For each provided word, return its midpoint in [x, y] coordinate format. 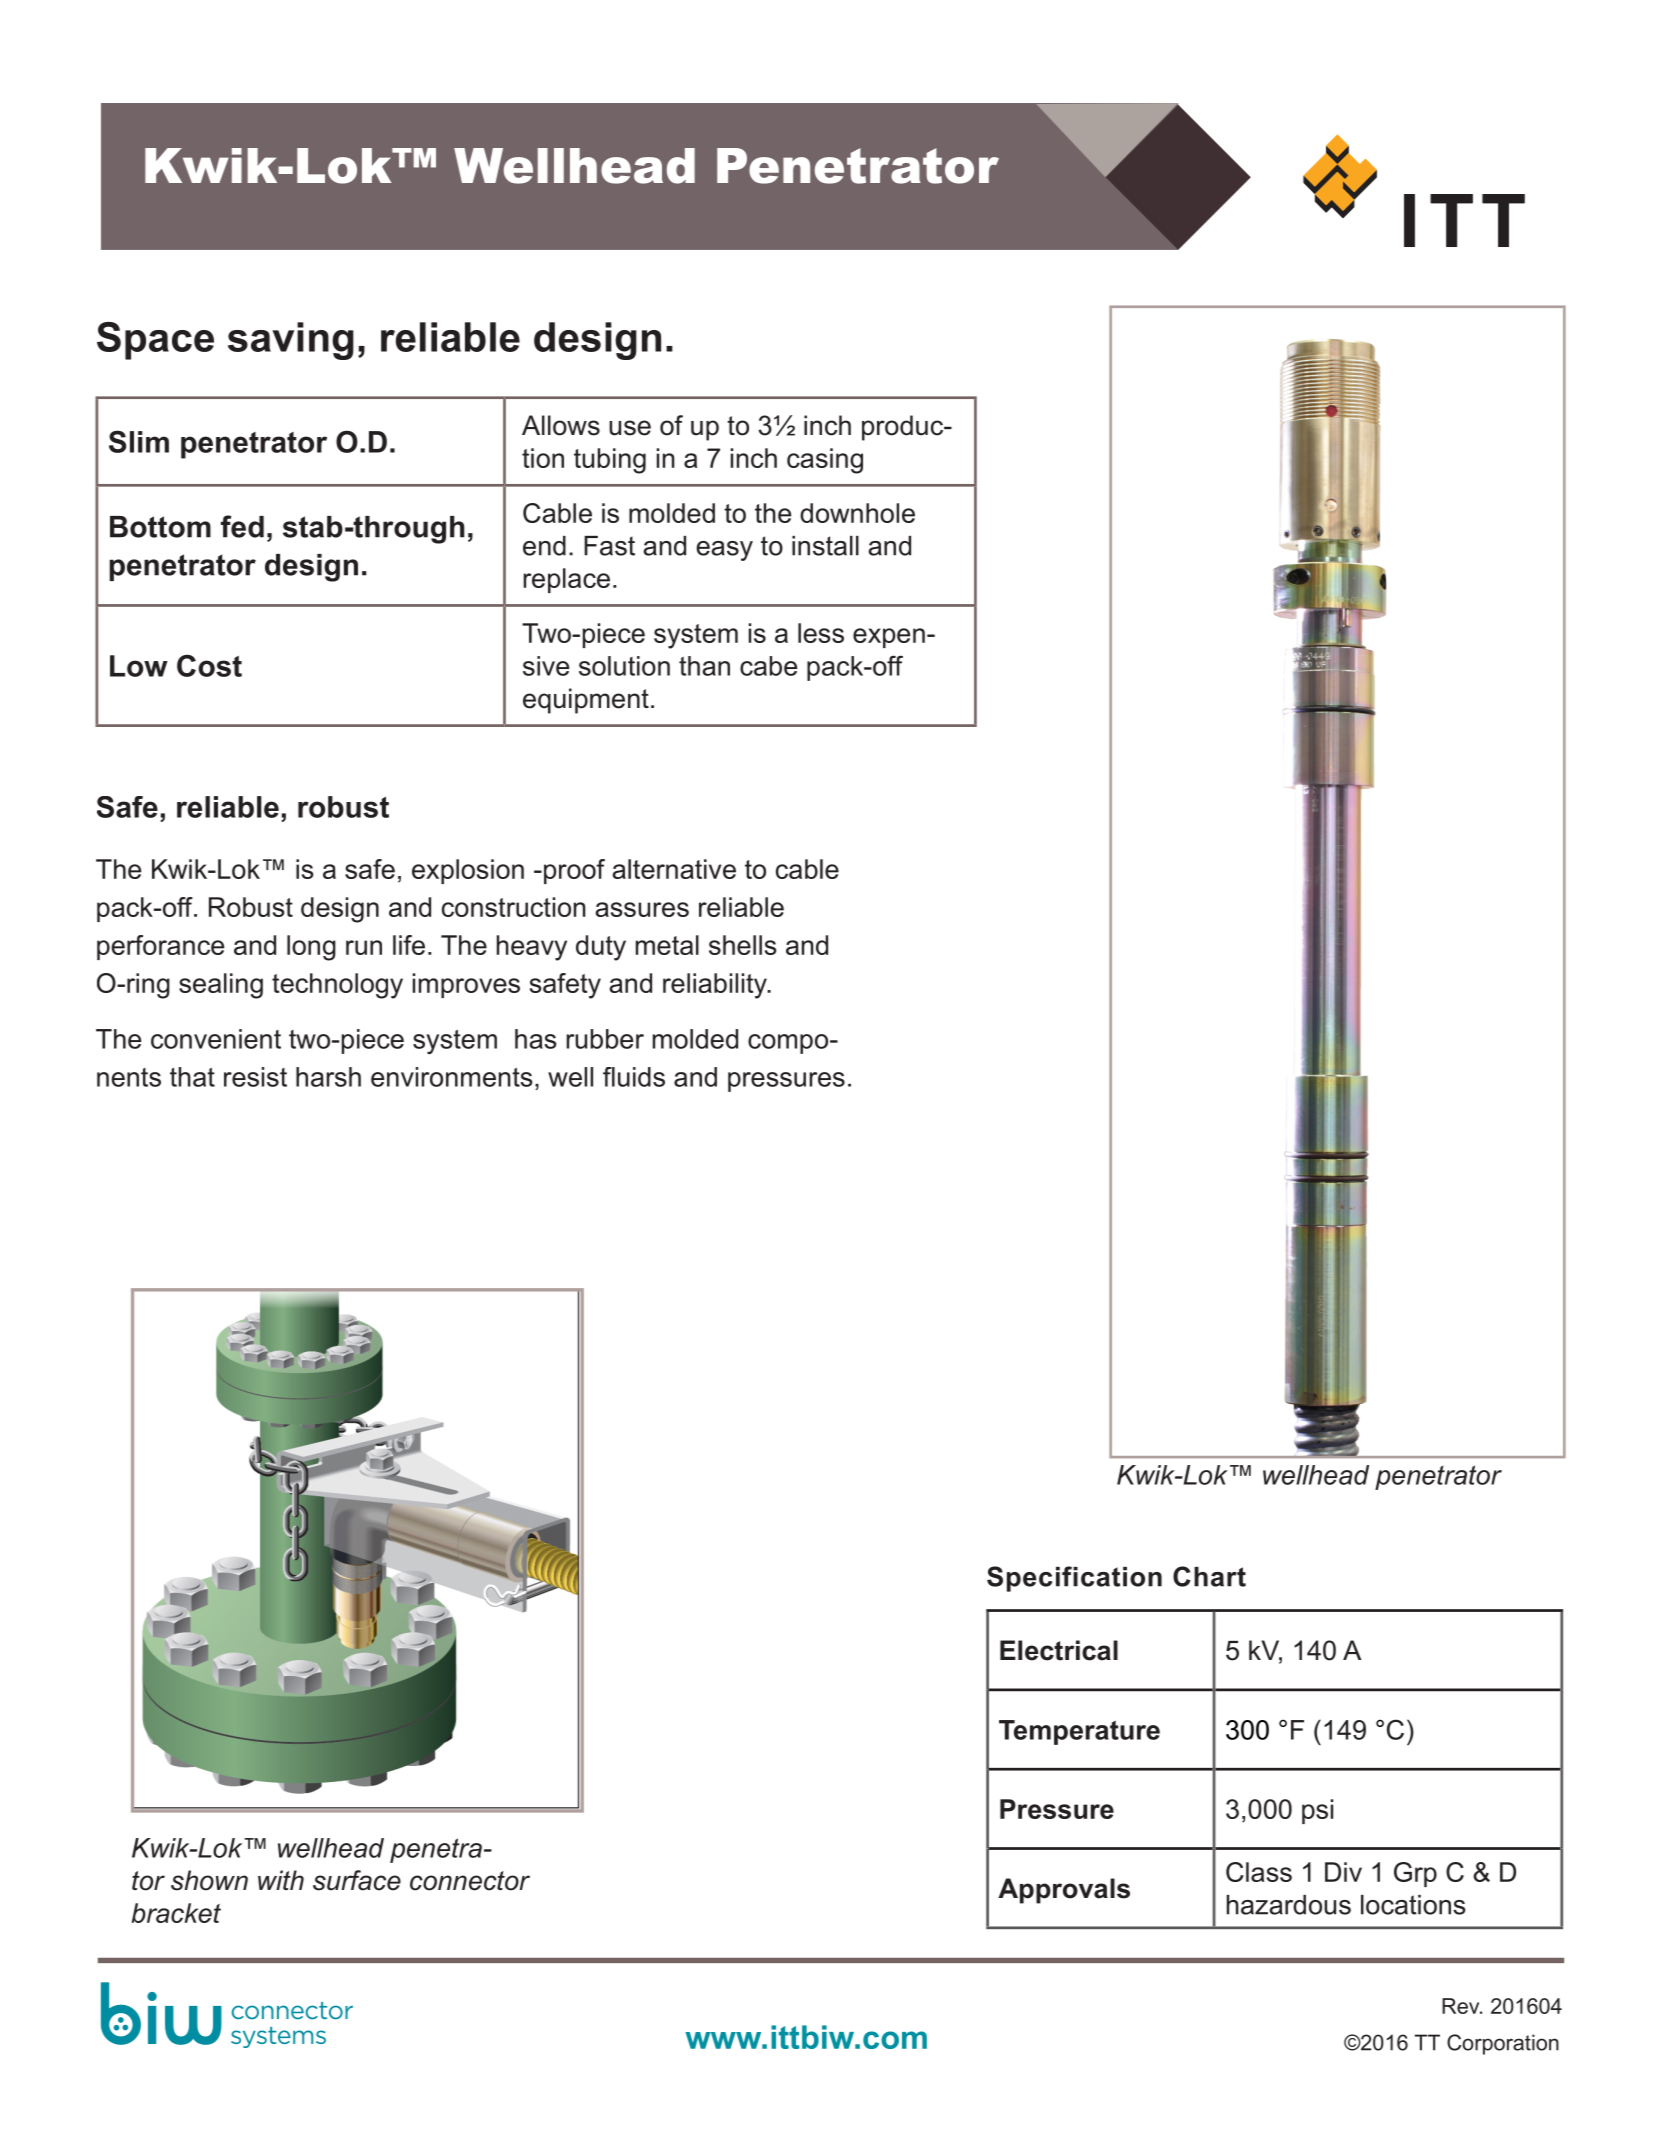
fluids [634, 1077]
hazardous [1289, 1905]
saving [291, 341]
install [825, 546]
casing [825, 461]
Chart [1209, 1576]
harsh [328, 1077]
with [281, 1880]
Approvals [1064, 1891]
